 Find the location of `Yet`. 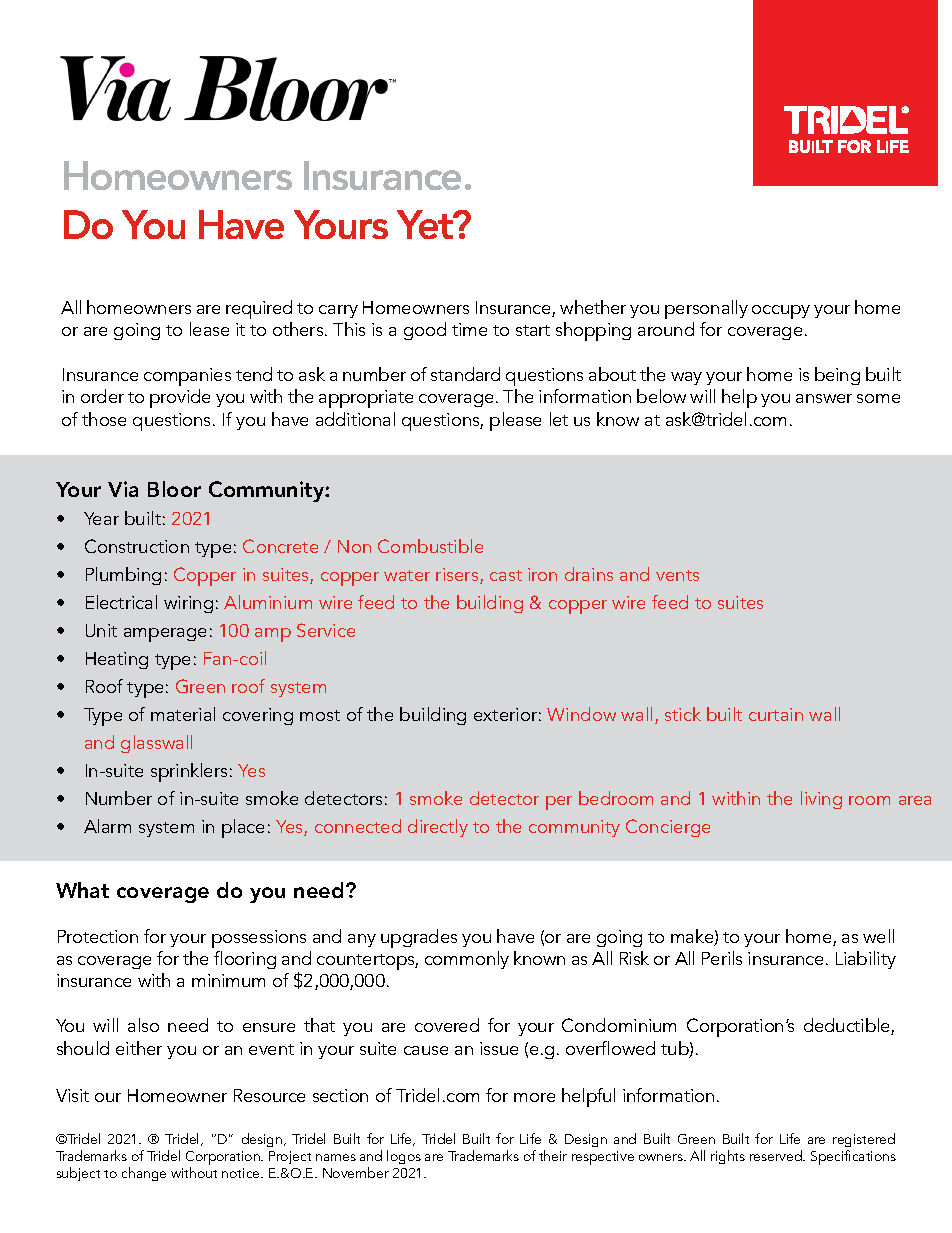

Yet is located at coordinates (426, 224).
